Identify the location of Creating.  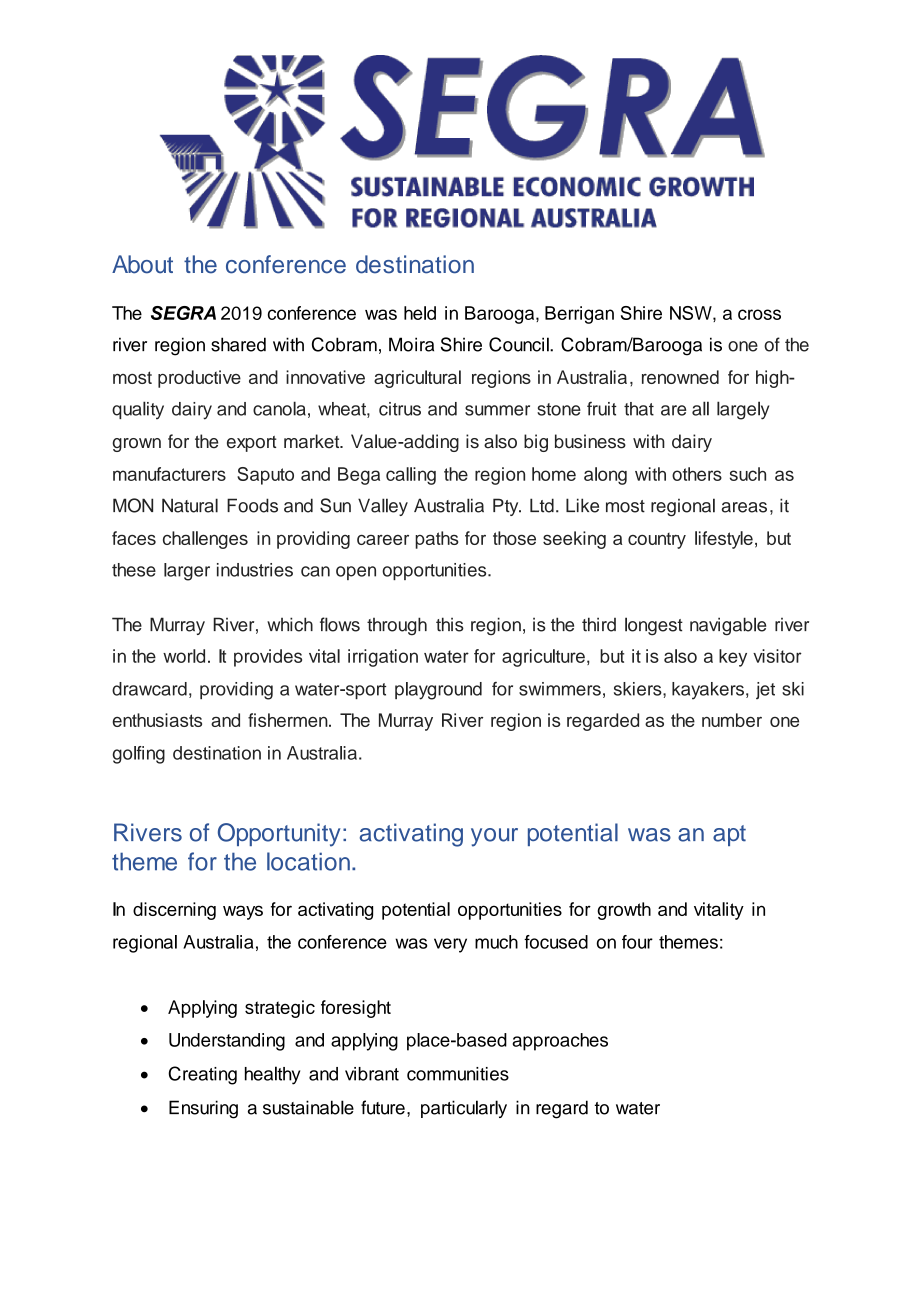
(202, 1075).
